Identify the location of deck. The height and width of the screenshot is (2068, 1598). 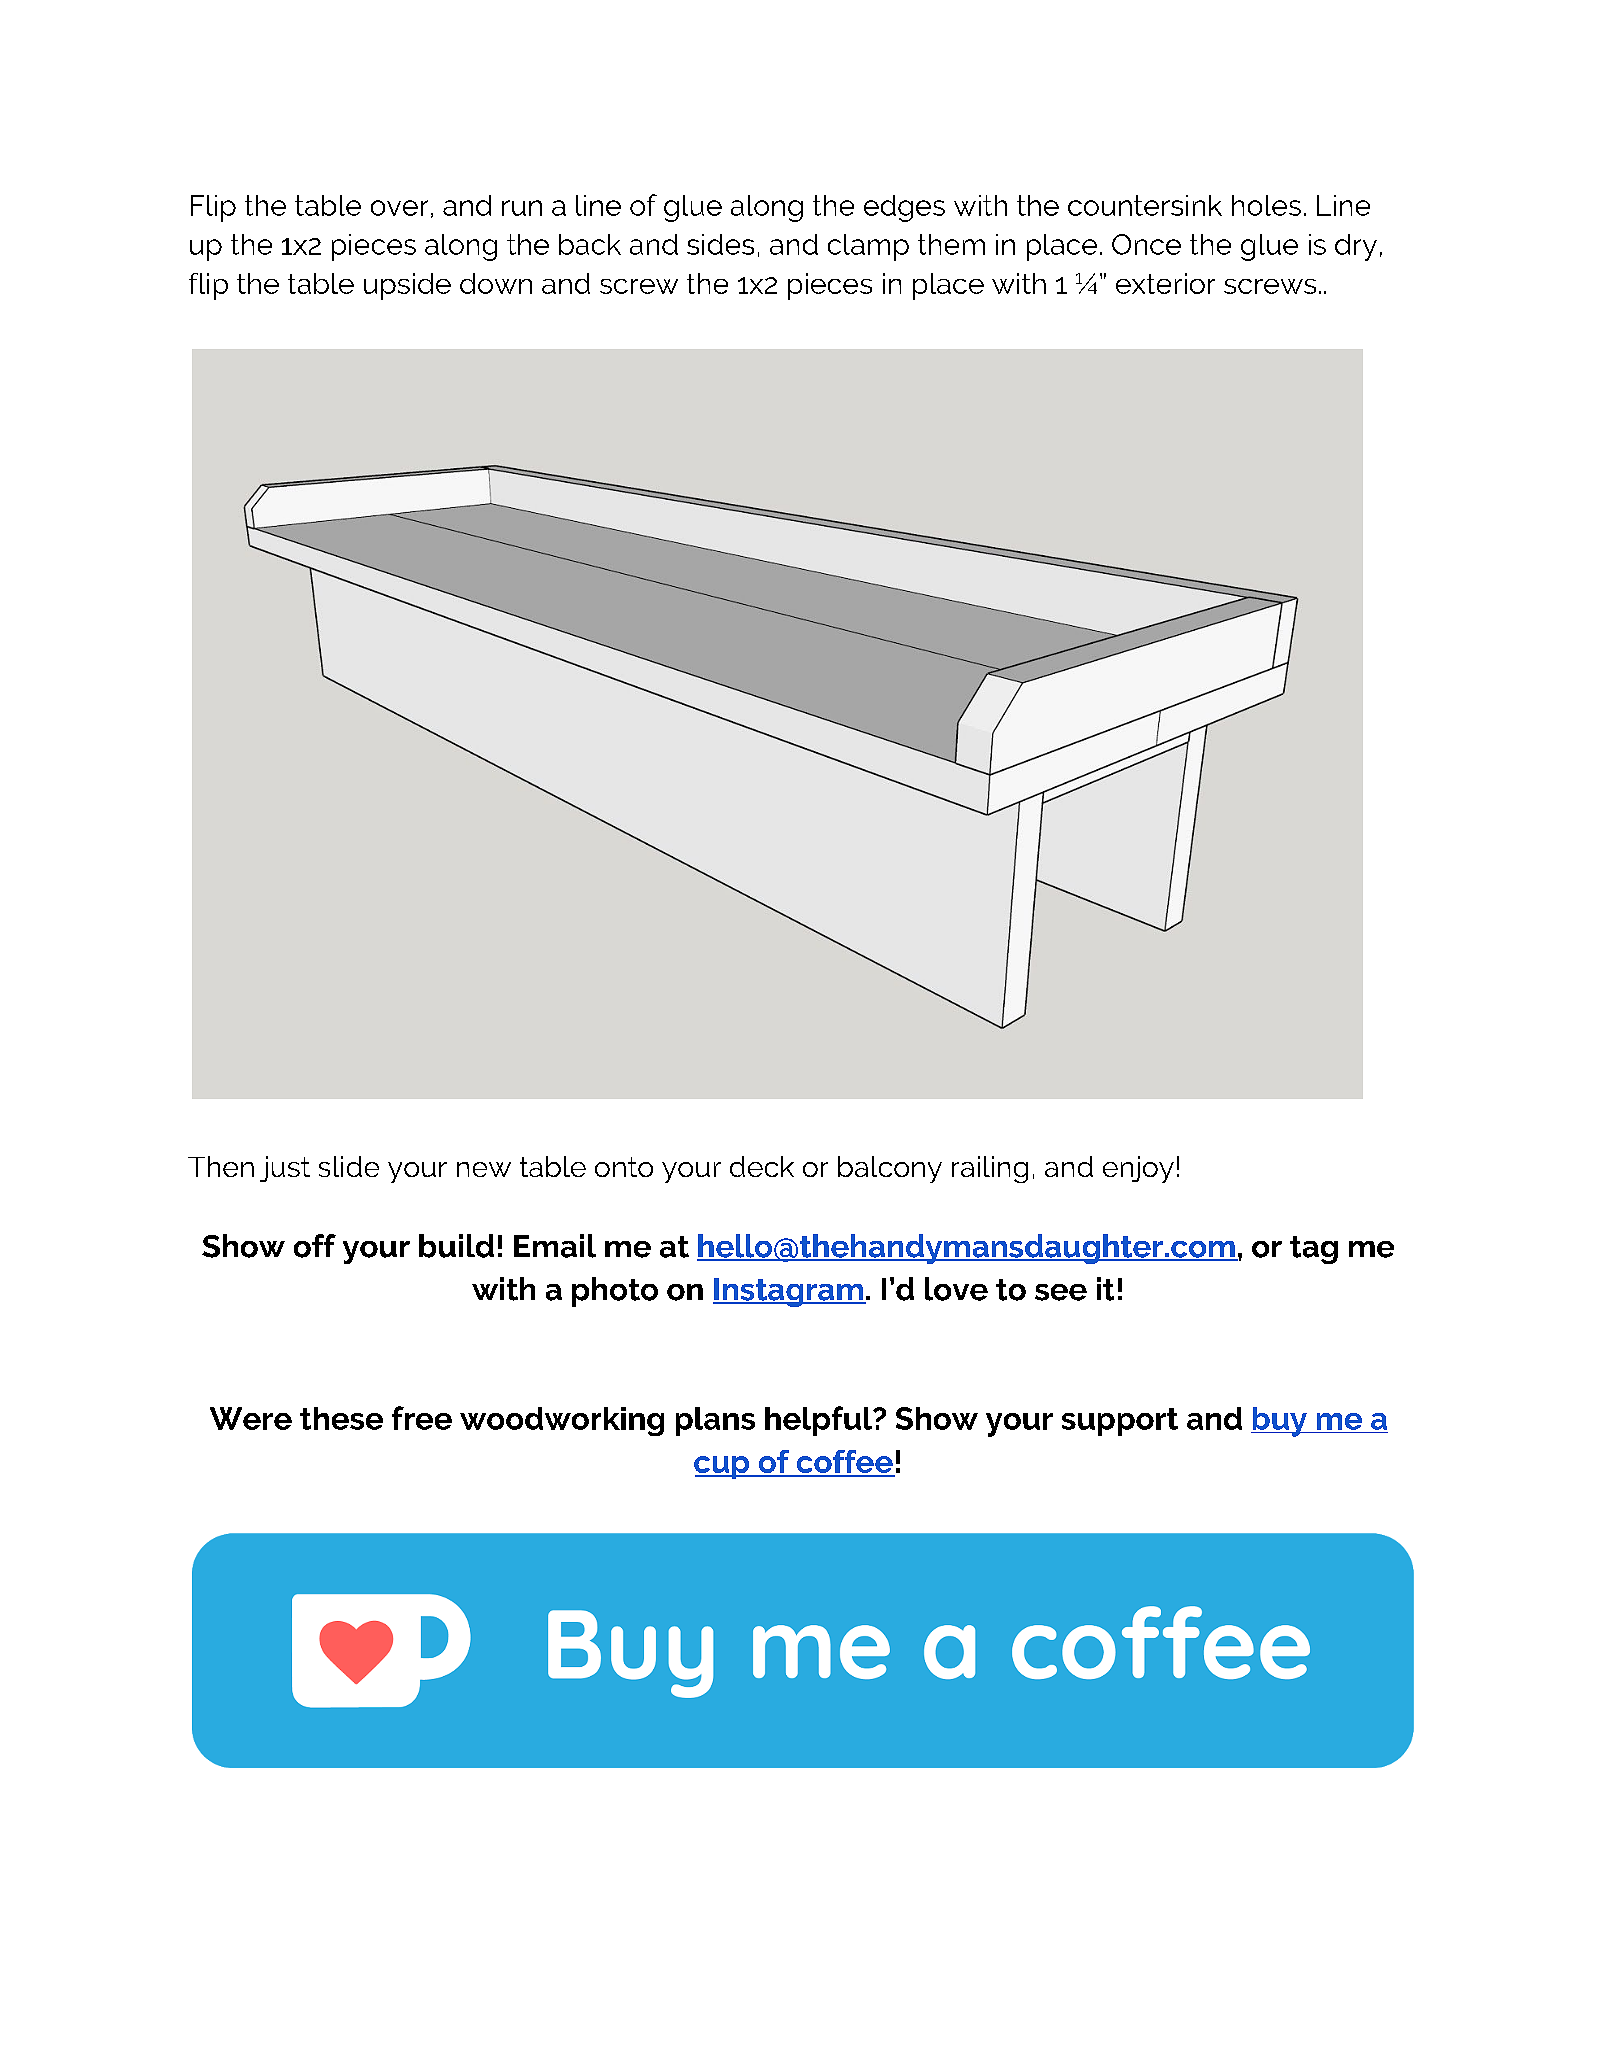
(762, 1166).
